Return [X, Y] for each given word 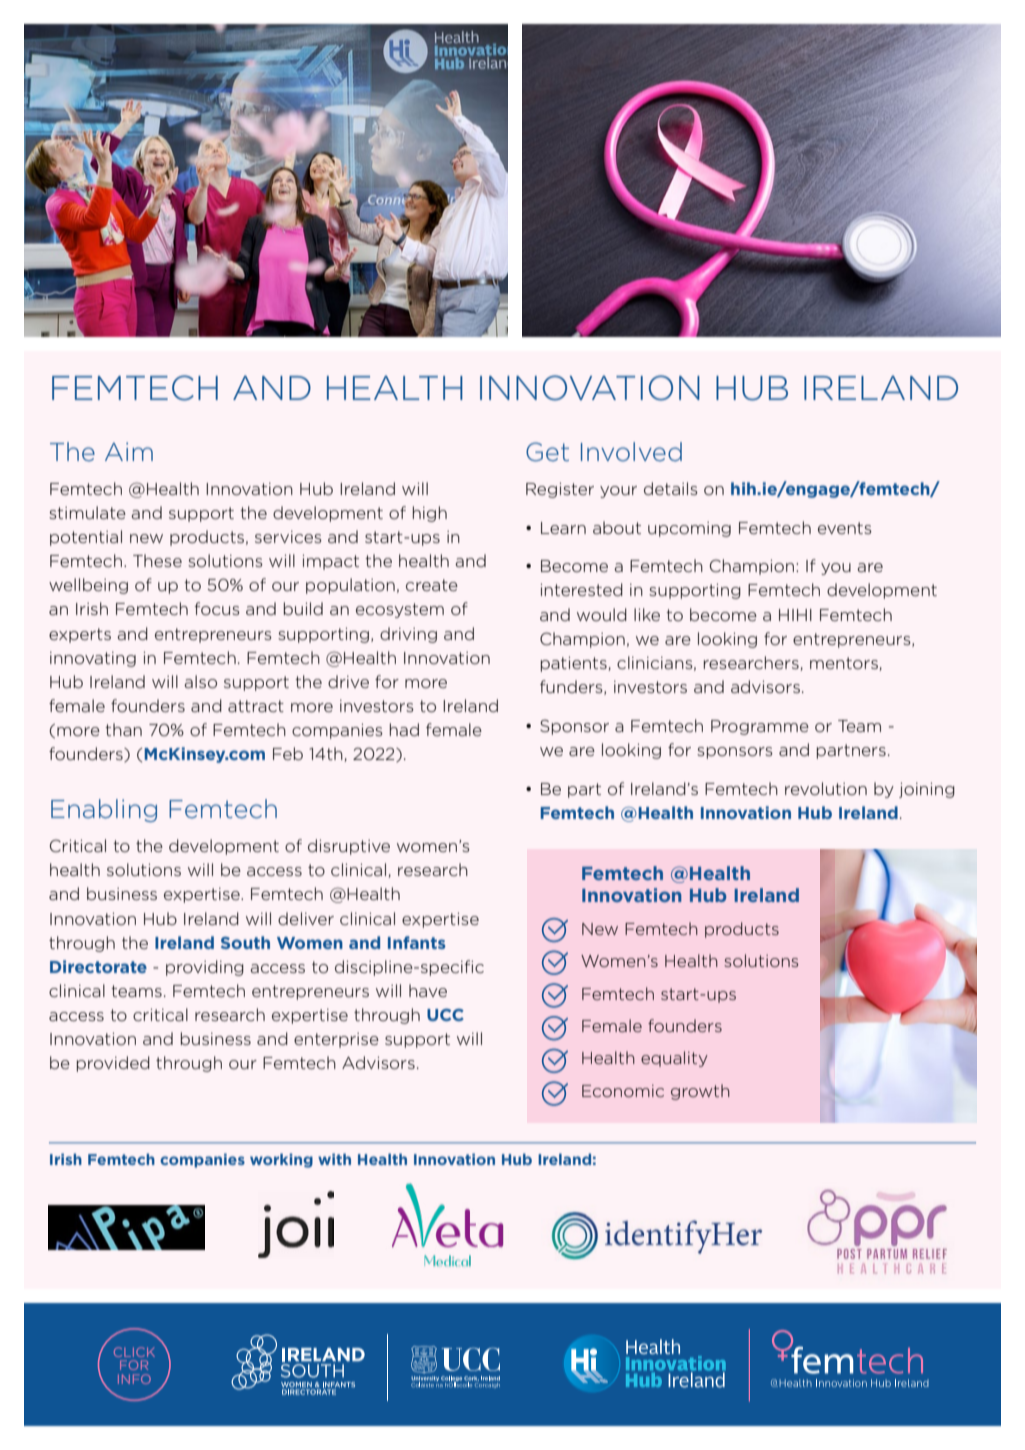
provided [113, 1064]
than [123, 729]
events [845, 528]
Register [560, 490]
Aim [129, 451]
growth [700, 1092]
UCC [445, 1015]
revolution [826, 788]
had [404, 729]
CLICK [134, 1352]
